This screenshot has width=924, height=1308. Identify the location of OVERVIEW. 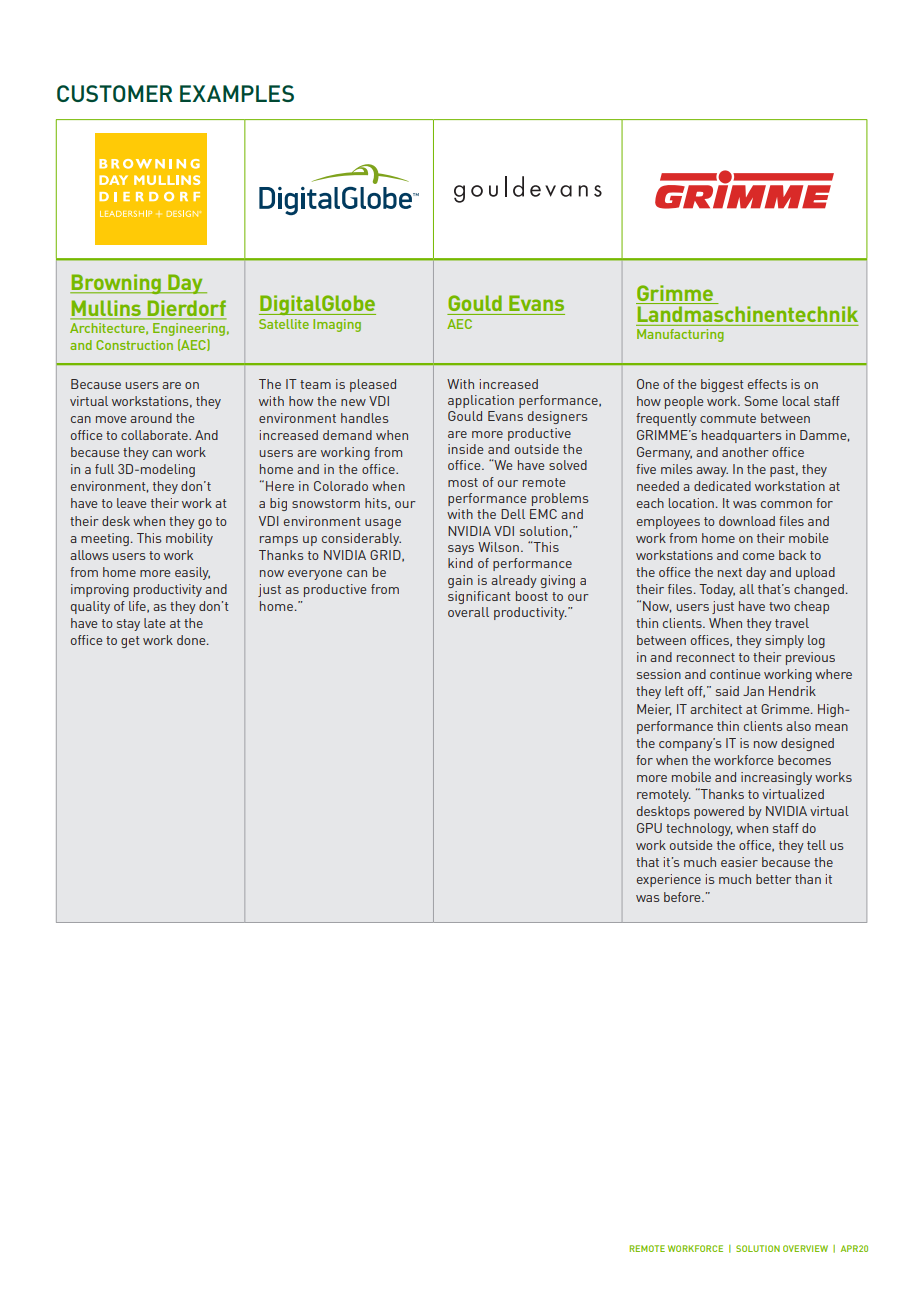
(805, 1248).
